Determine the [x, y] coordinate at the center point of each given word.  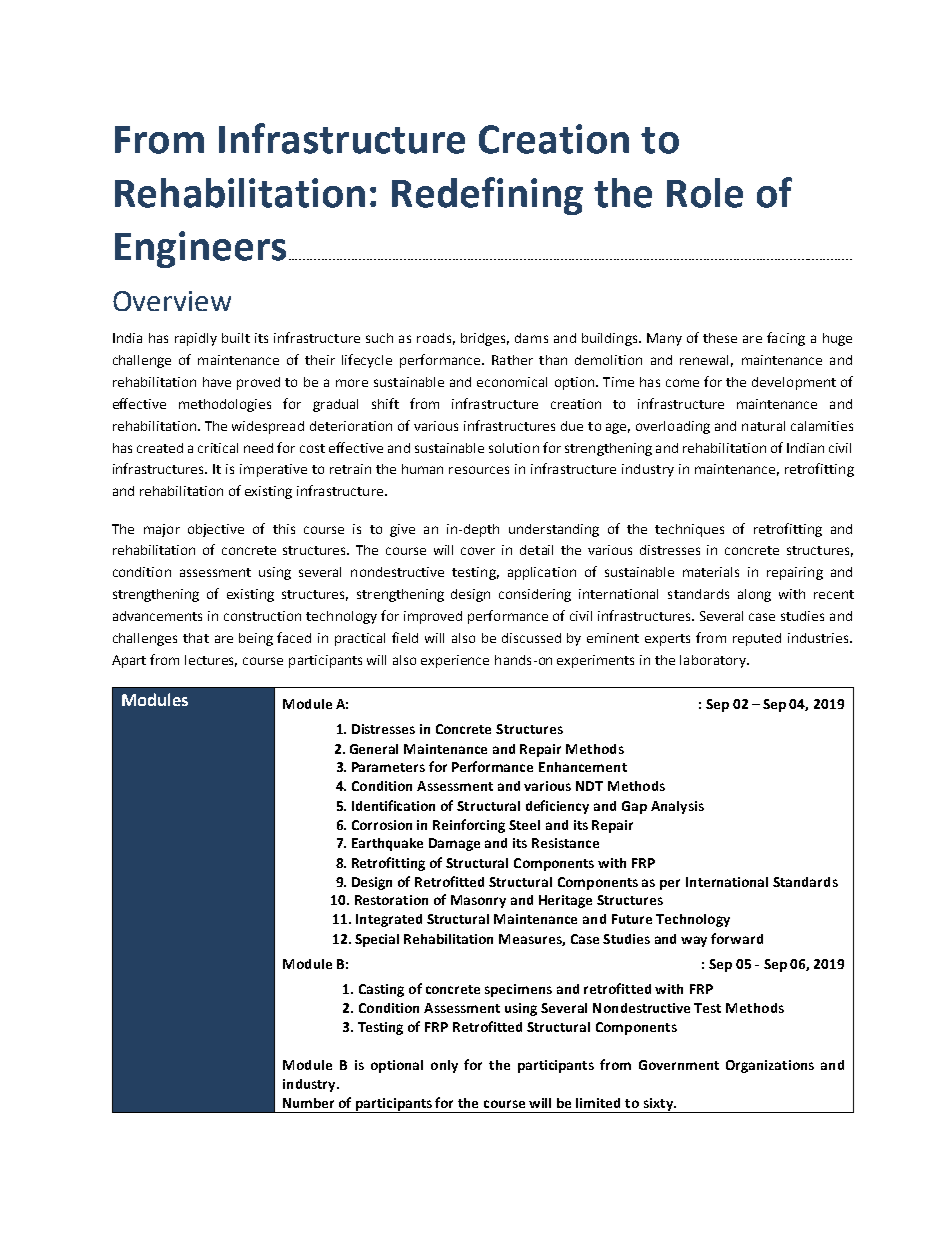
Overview [172, 301]
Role [705, 193]
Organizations [770, 1066]
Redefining [487, 196]
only [444, 1066]
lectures [211, 661]
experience [455, 661]
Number [308, 1103]
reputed [757, 639]
